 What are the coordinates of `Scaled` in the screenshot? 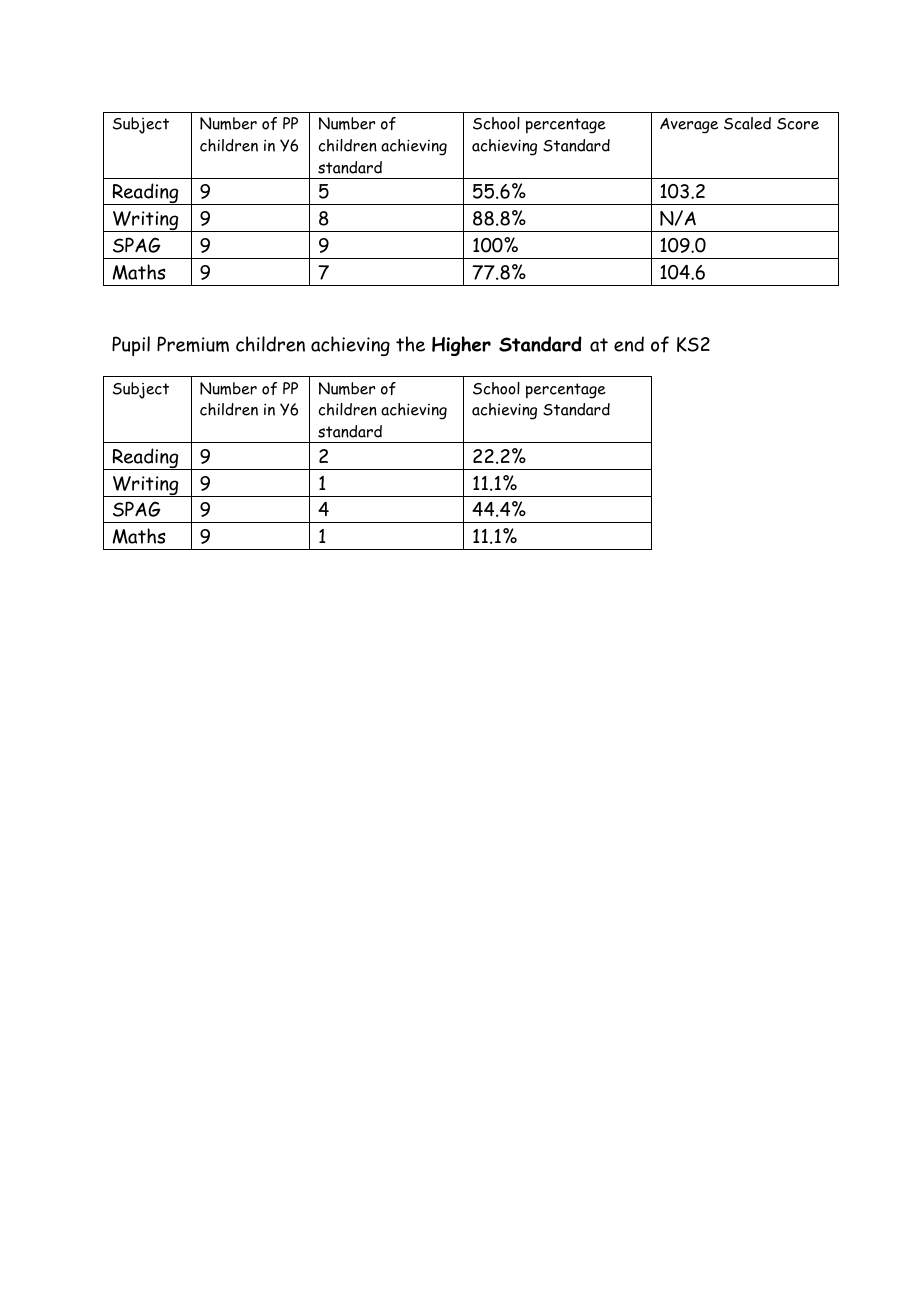 It's located at (747, 123).
